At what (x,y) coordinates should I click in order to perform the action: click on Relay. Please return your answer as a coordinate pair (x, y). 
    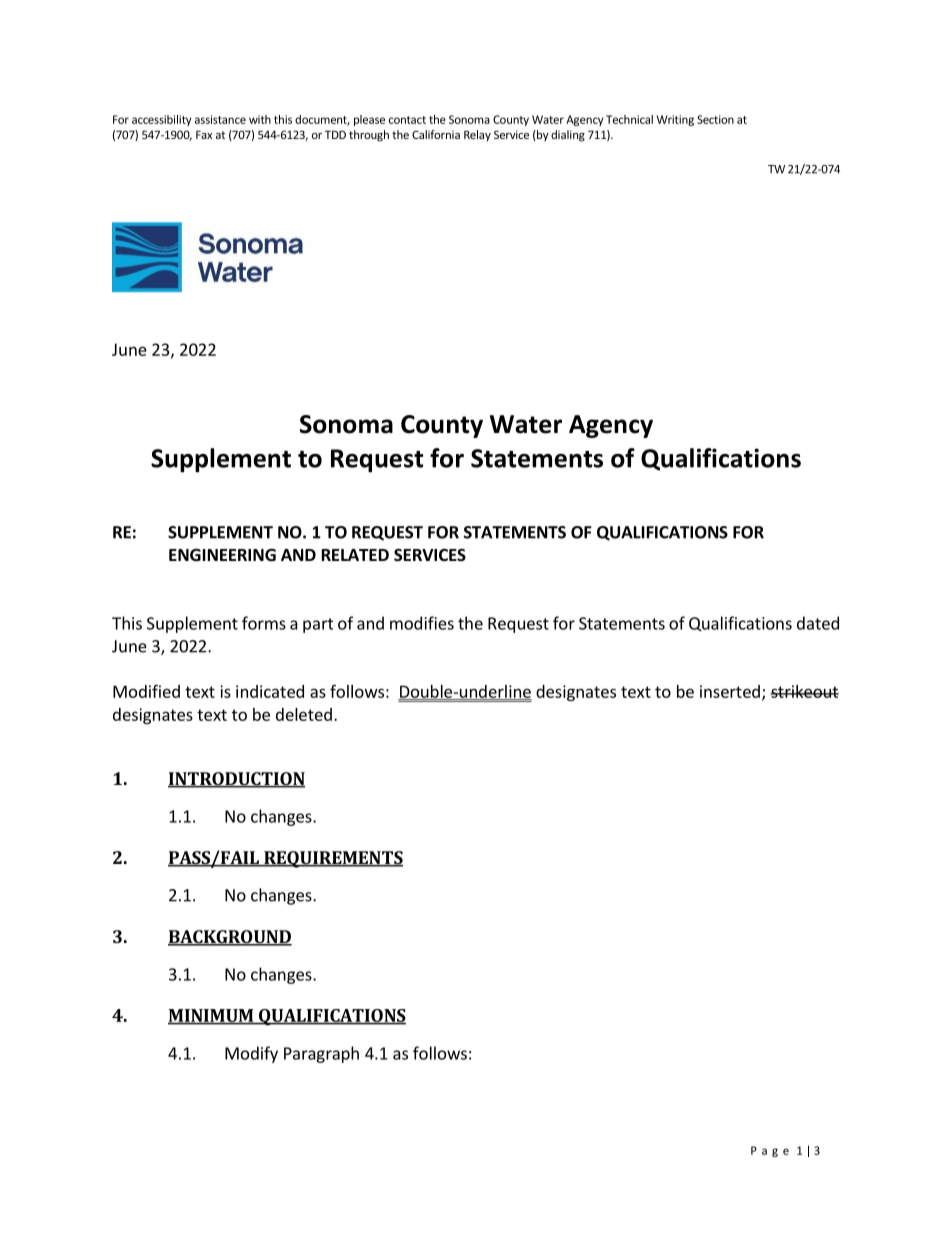
    Looking at the image, I should click on (477, 136).
